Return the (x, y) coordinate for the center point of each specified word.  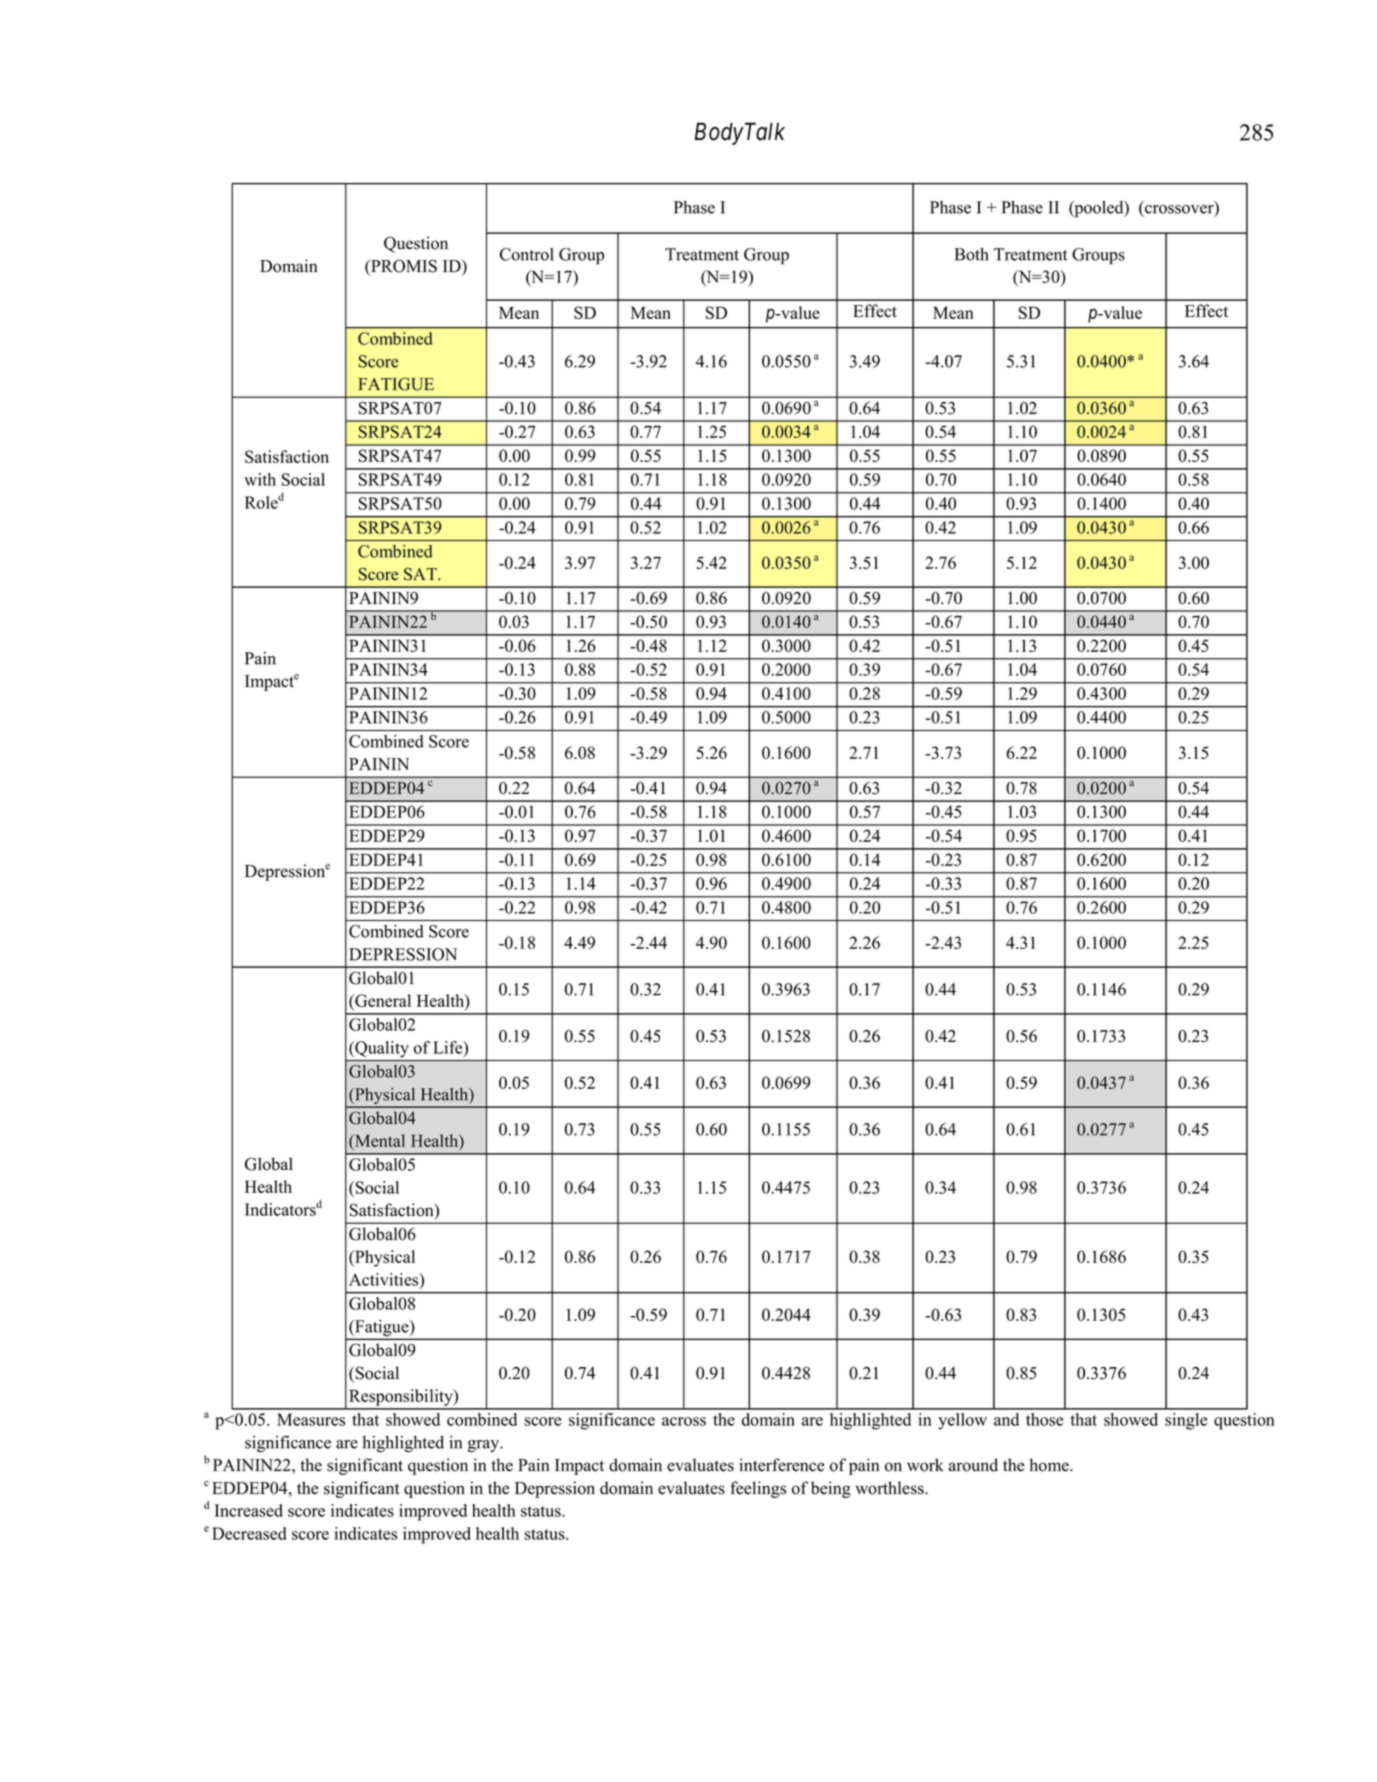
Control (527, 254)
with (260, 479)
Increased (249, 1510)
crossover (1180, 210)
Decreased (249, 1533)
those (1044, 1419)
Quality (381, 1049)
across (684, 1421)
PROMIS (403, 267)
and (1006, 1419)
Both (971, 254)
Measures (311, 1419)
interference (781, 1465)
